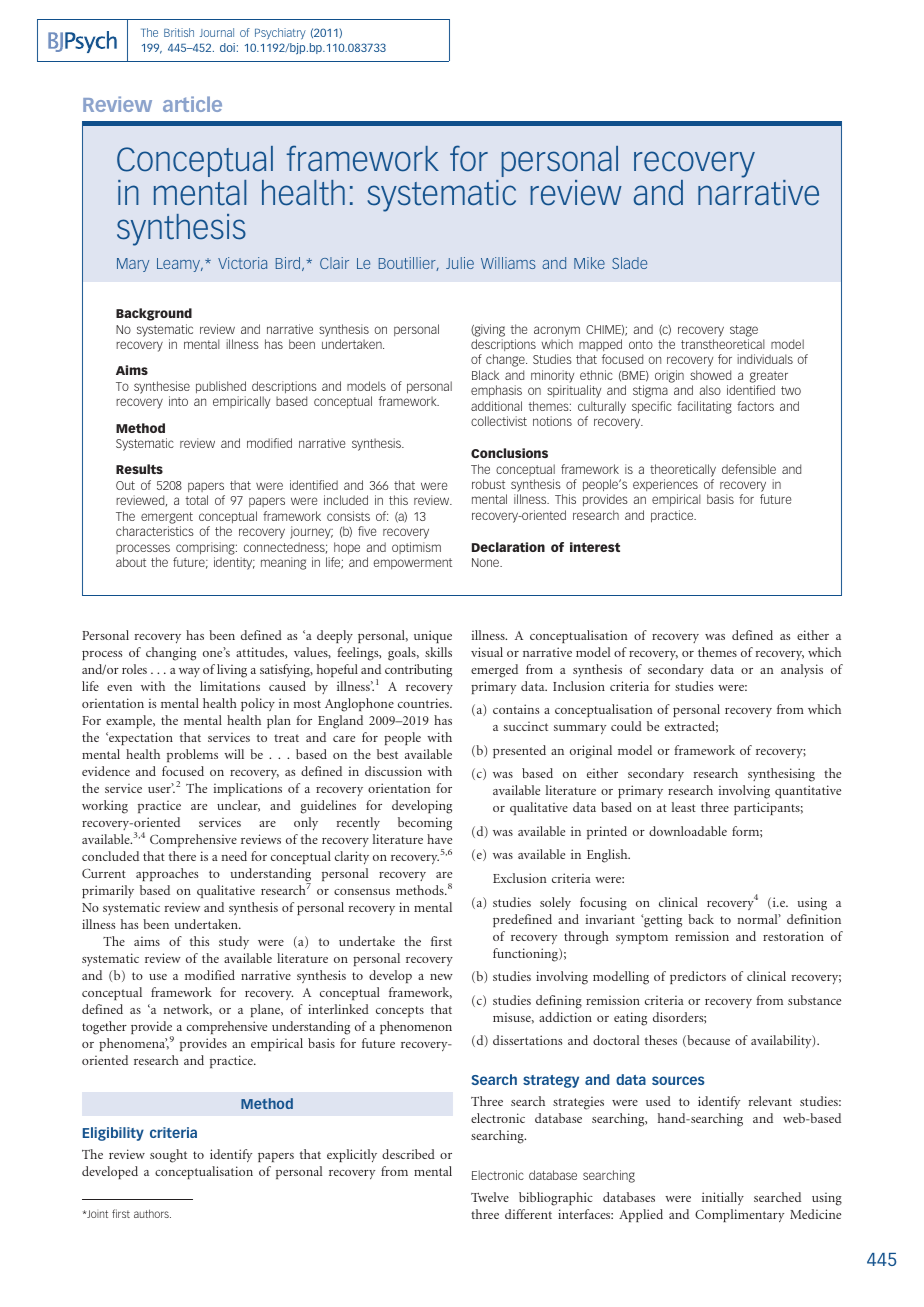 The height and width of the screenshot is (1307, 924). What do you see at coordinates (192, 755) in the screenshot?
I see `problems` at bounding box center [192, 755].
